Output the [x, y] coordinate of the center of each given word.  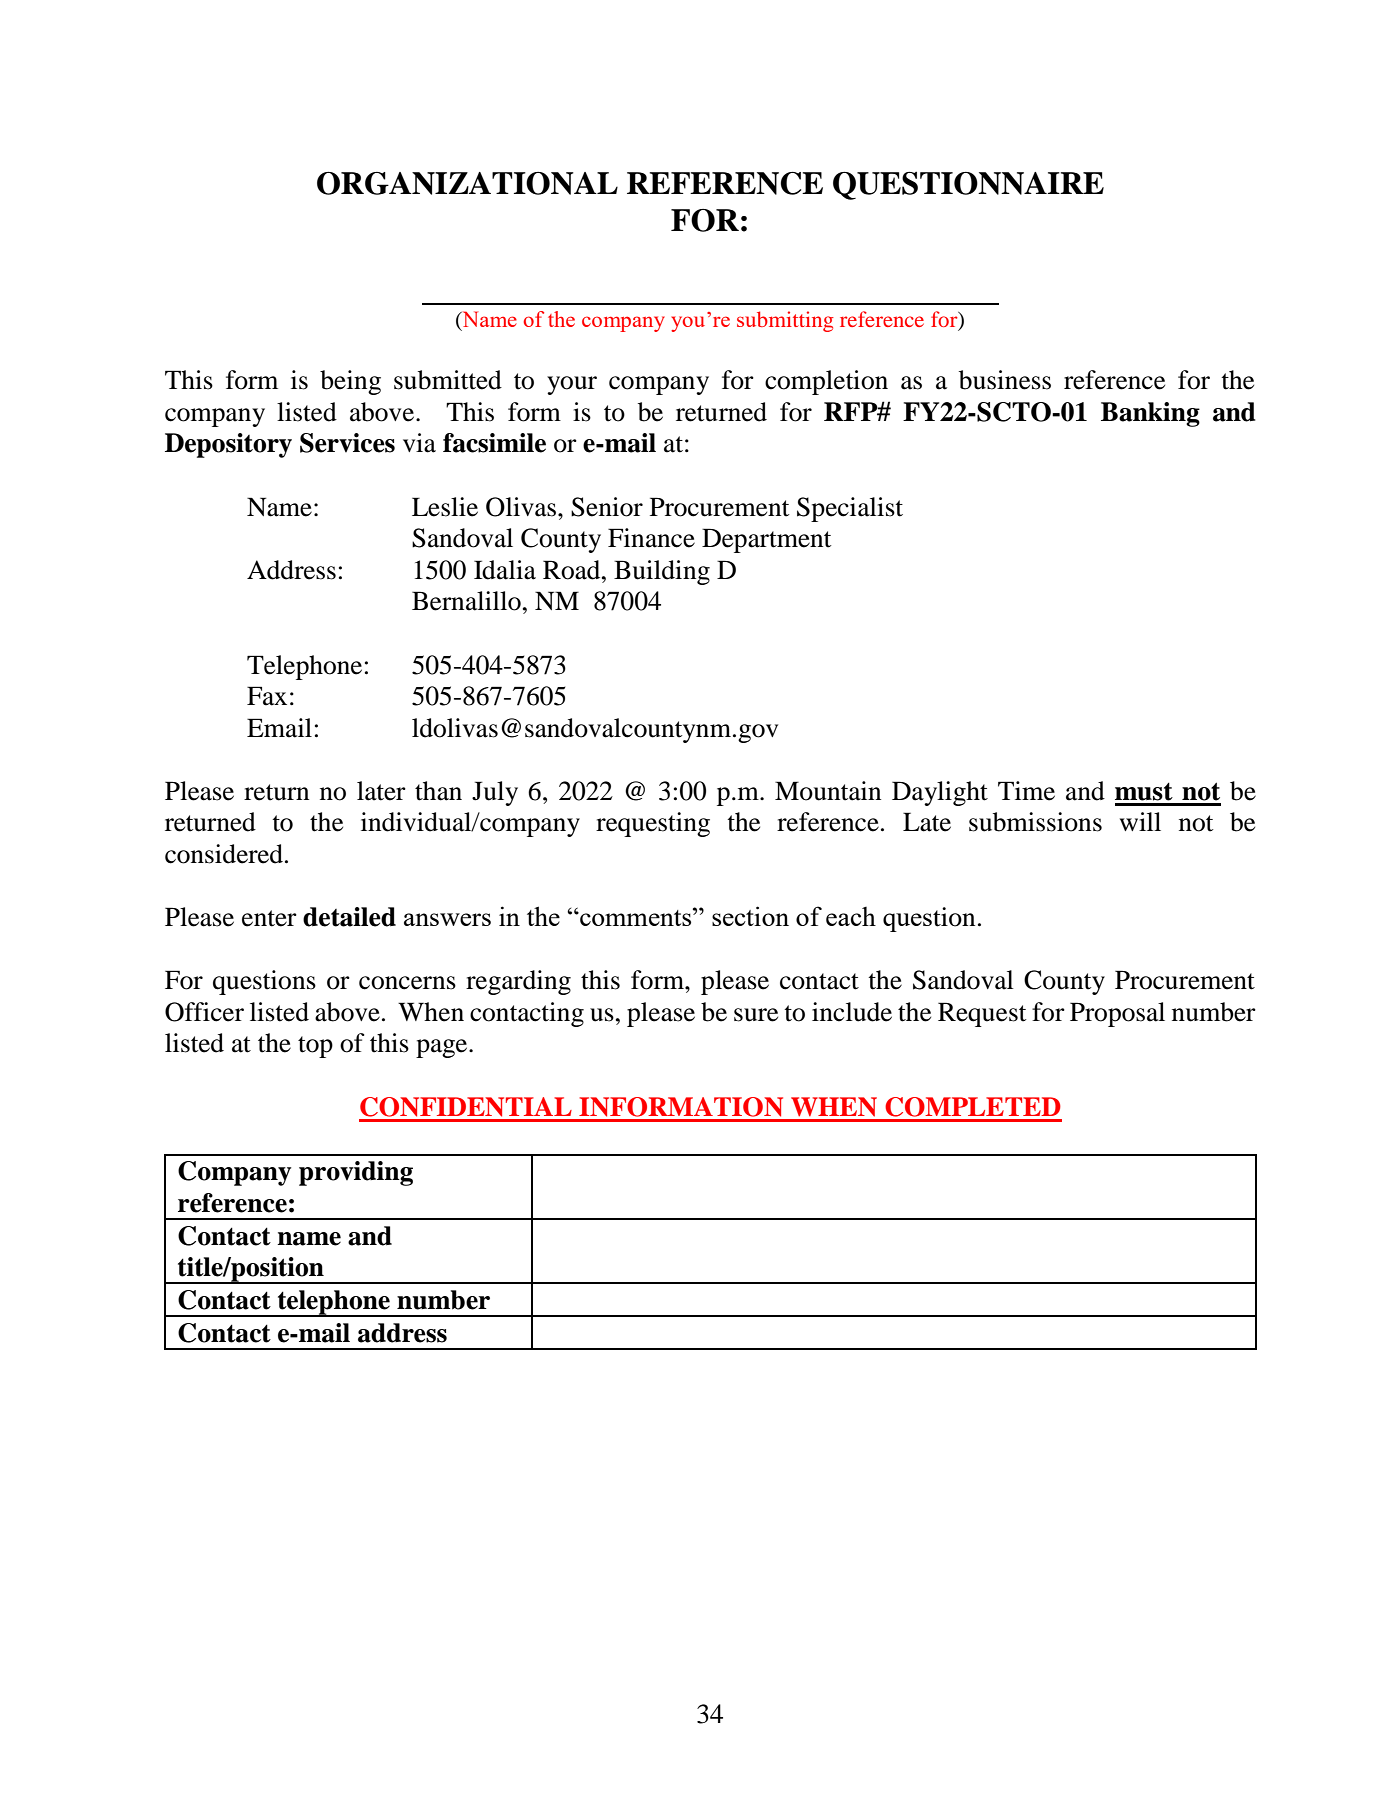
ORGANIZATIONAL [467, 183]
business [1005, 380]
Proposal [1117, 1014]
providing [356, 1173]
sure [756, 1015]
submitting [785, 321]
